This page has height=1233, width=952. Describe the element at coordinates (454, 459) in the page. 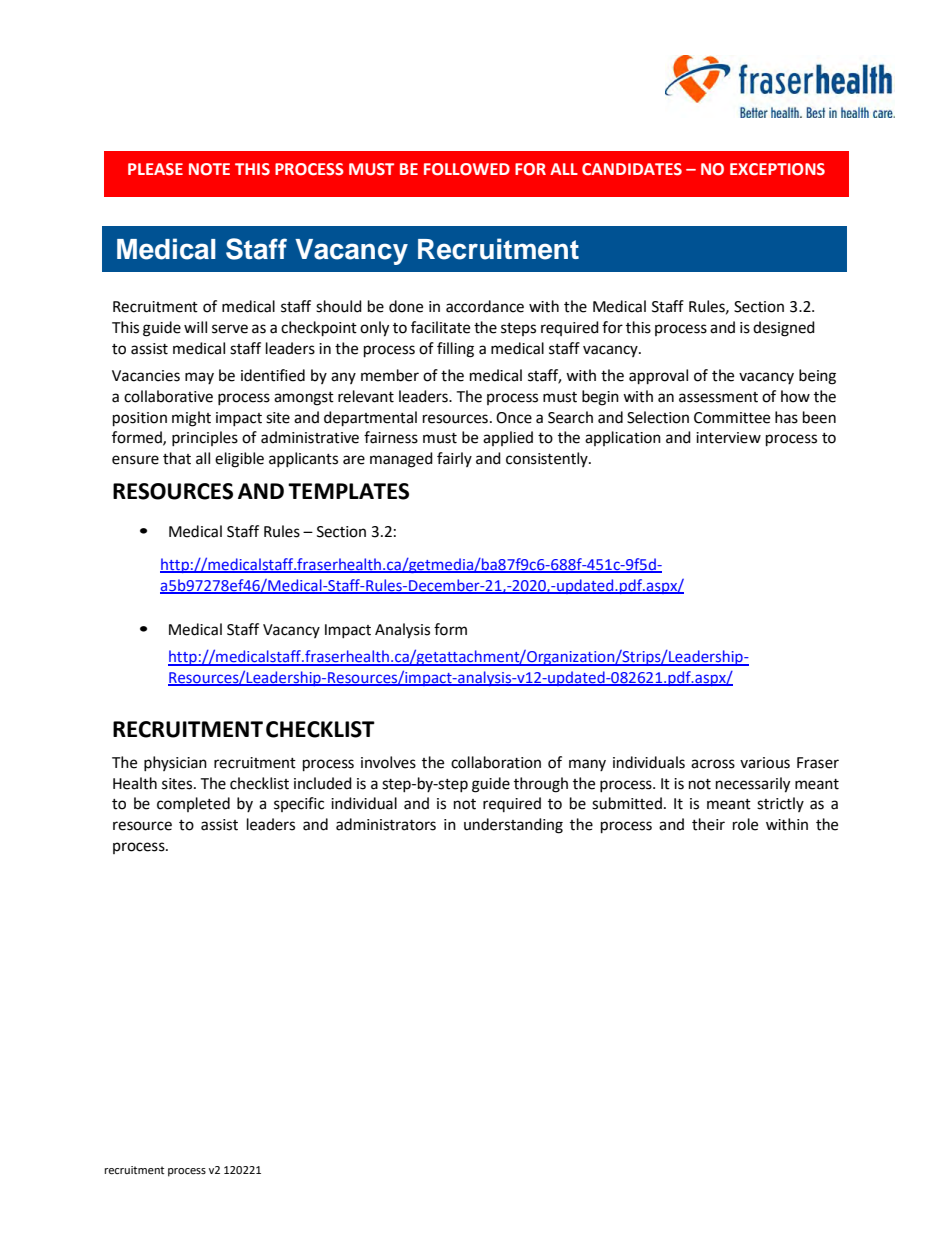

I see `fairly` at that location.
